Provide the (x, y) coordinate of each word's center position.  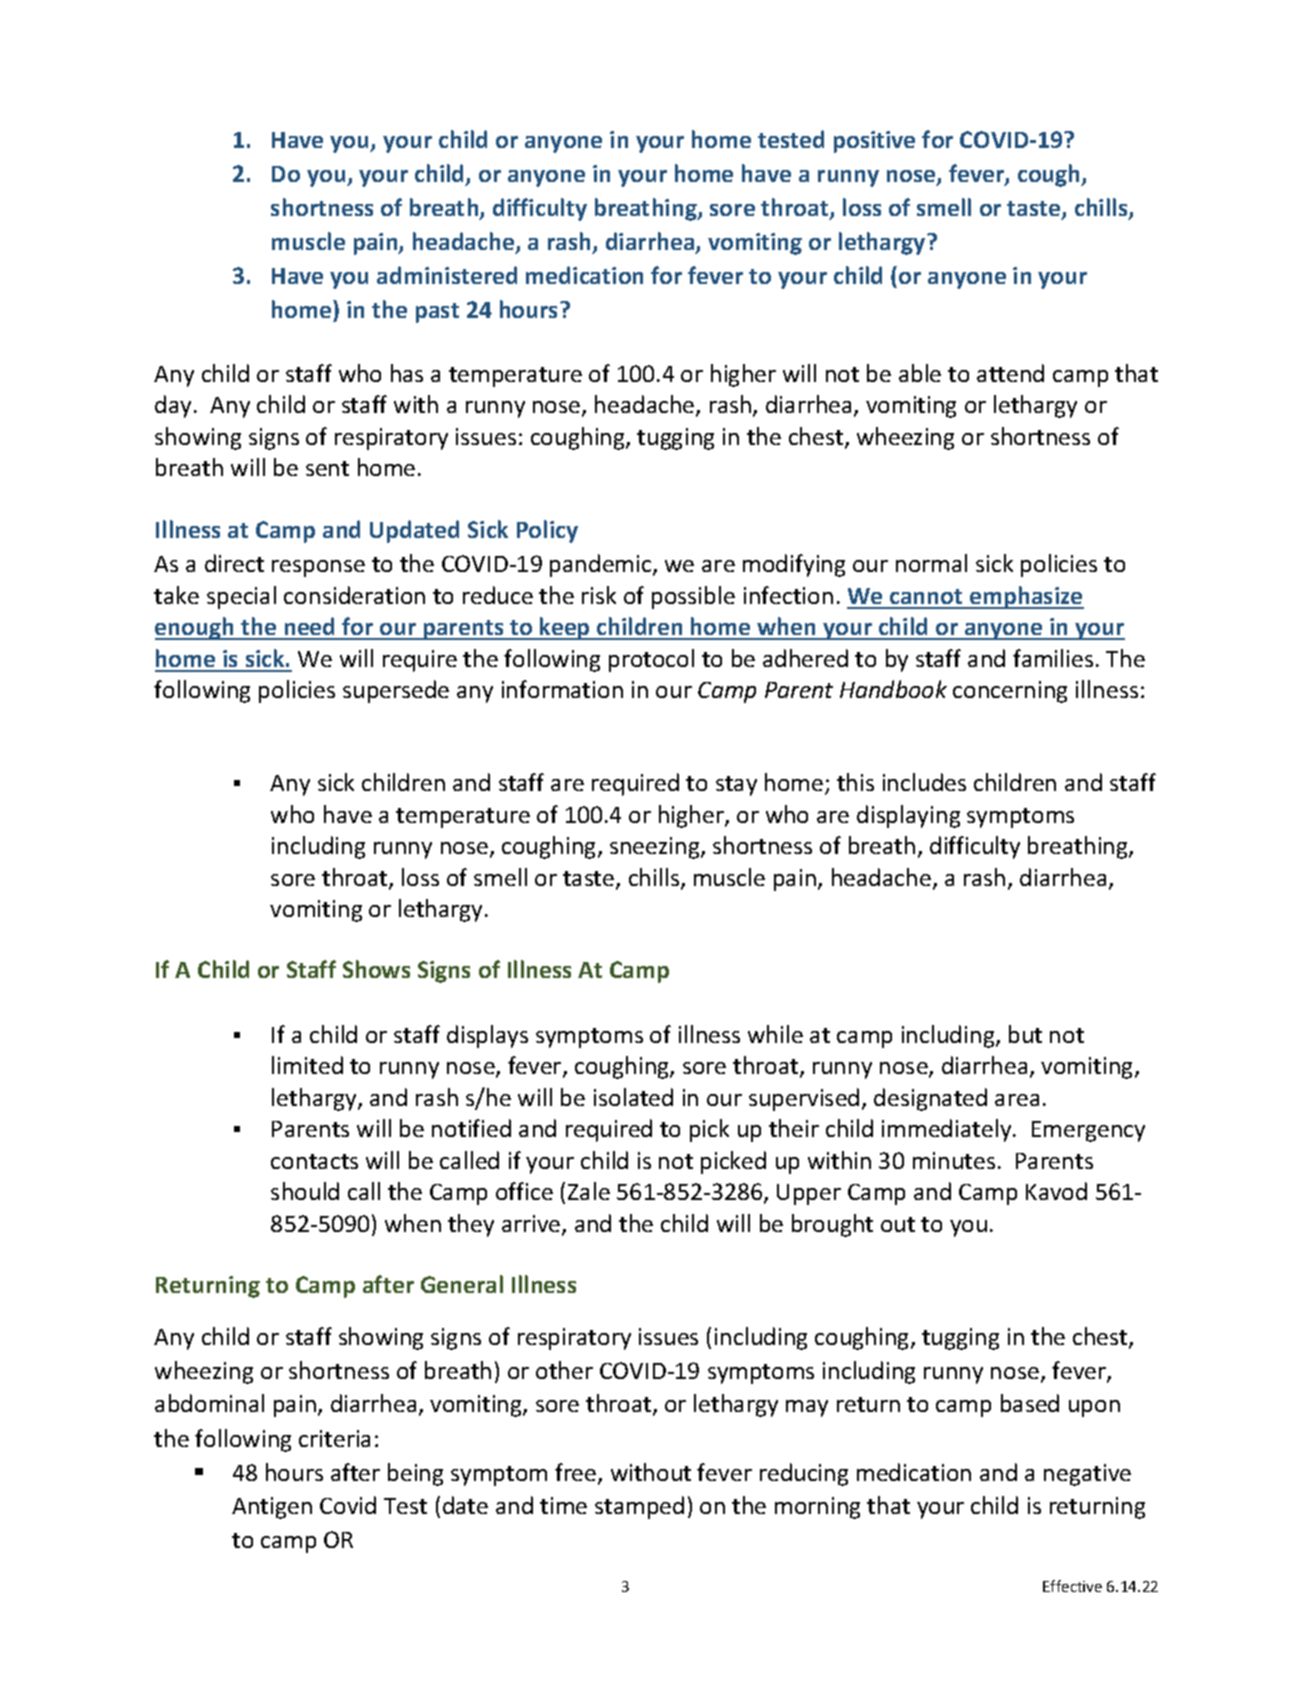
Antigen (272, 1508)
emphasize (1026, 597)
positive (874, 142)
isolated (633, 1097)
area (1017, 1100)
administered (447, 275)
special (241, 597)
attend (1010, 373)
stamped (639, 1507)
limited (307, 1065)
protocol (651, 660)
